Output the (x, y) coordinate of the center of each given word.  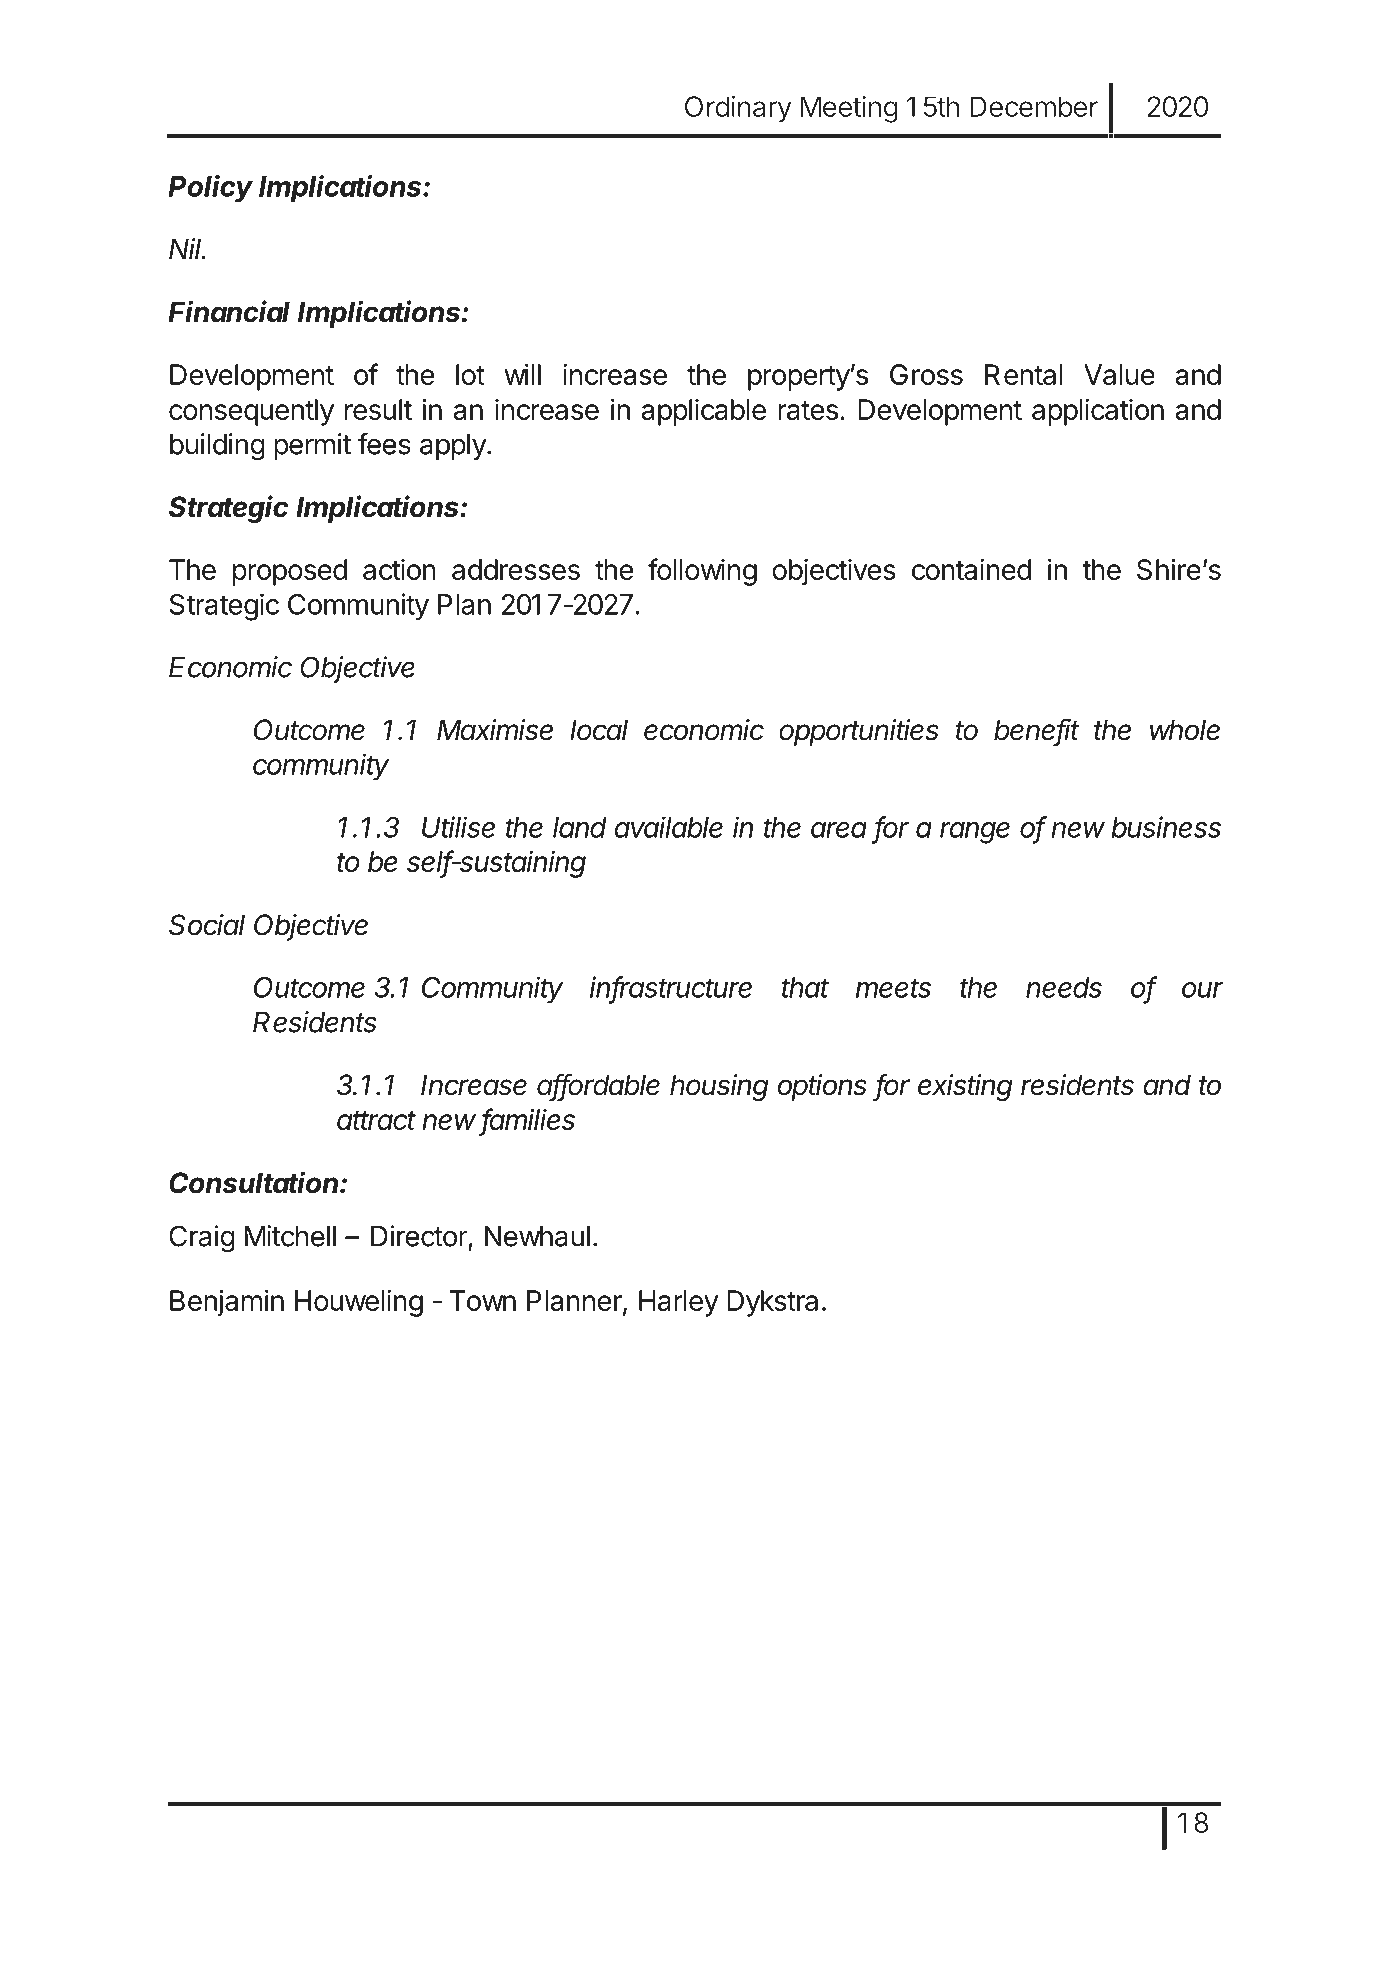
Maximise (495, 730)
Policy (210, 189)
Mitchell (290, 1236)
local (599, 730)
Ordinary (738, 109)
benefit (1036, 730)
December (1034, 106)
